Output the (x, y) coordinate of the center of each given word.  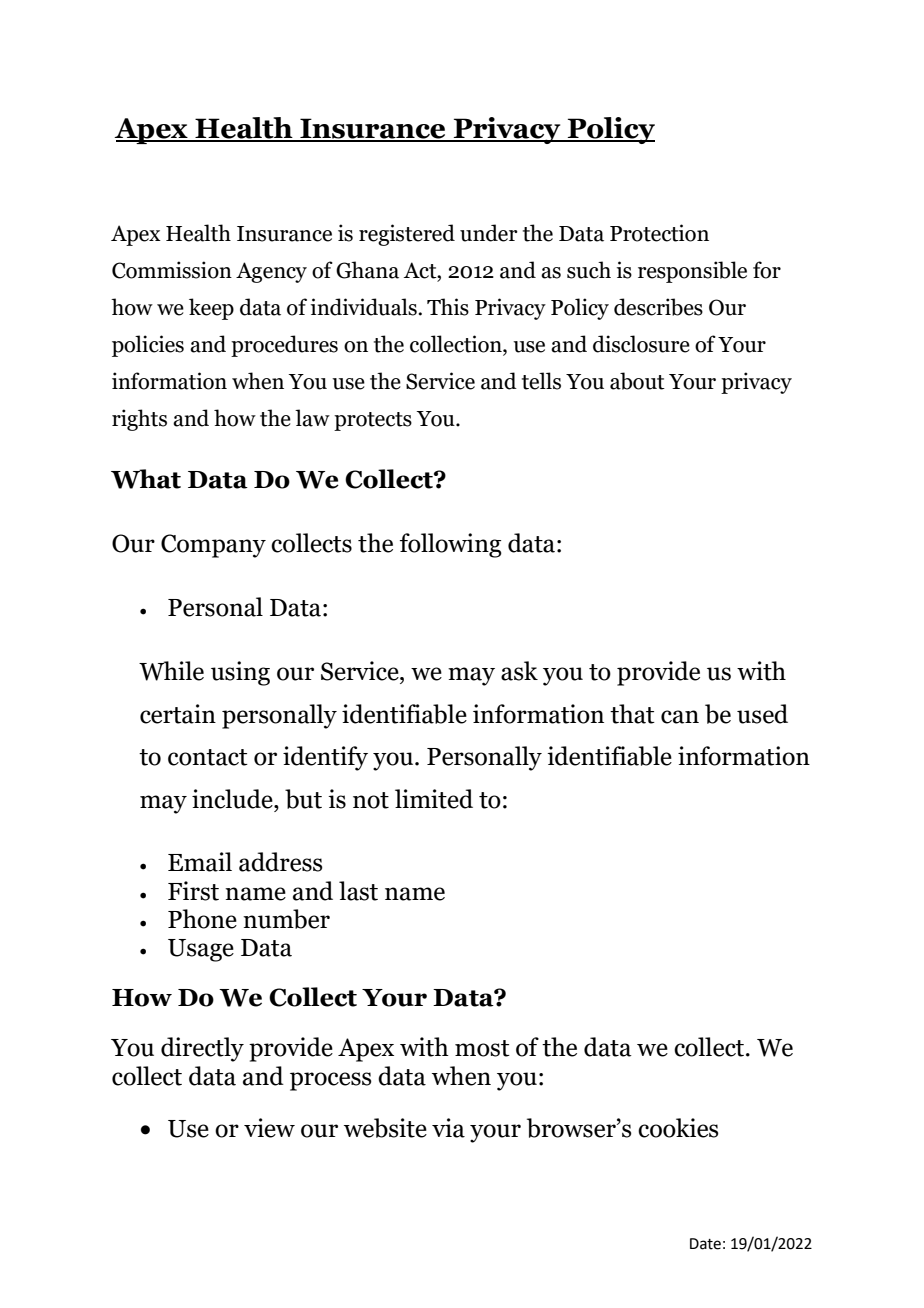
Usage (201, 950)
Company (213, 546)
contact (208, 757)
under (489, 233)
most (482, 1048)
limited (434, 799)
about (637, 381)
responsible (692, 272)
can (680, 717)
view (269, 1128)
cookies (678, 1128)
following (451, 545)
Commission (172, 270)
